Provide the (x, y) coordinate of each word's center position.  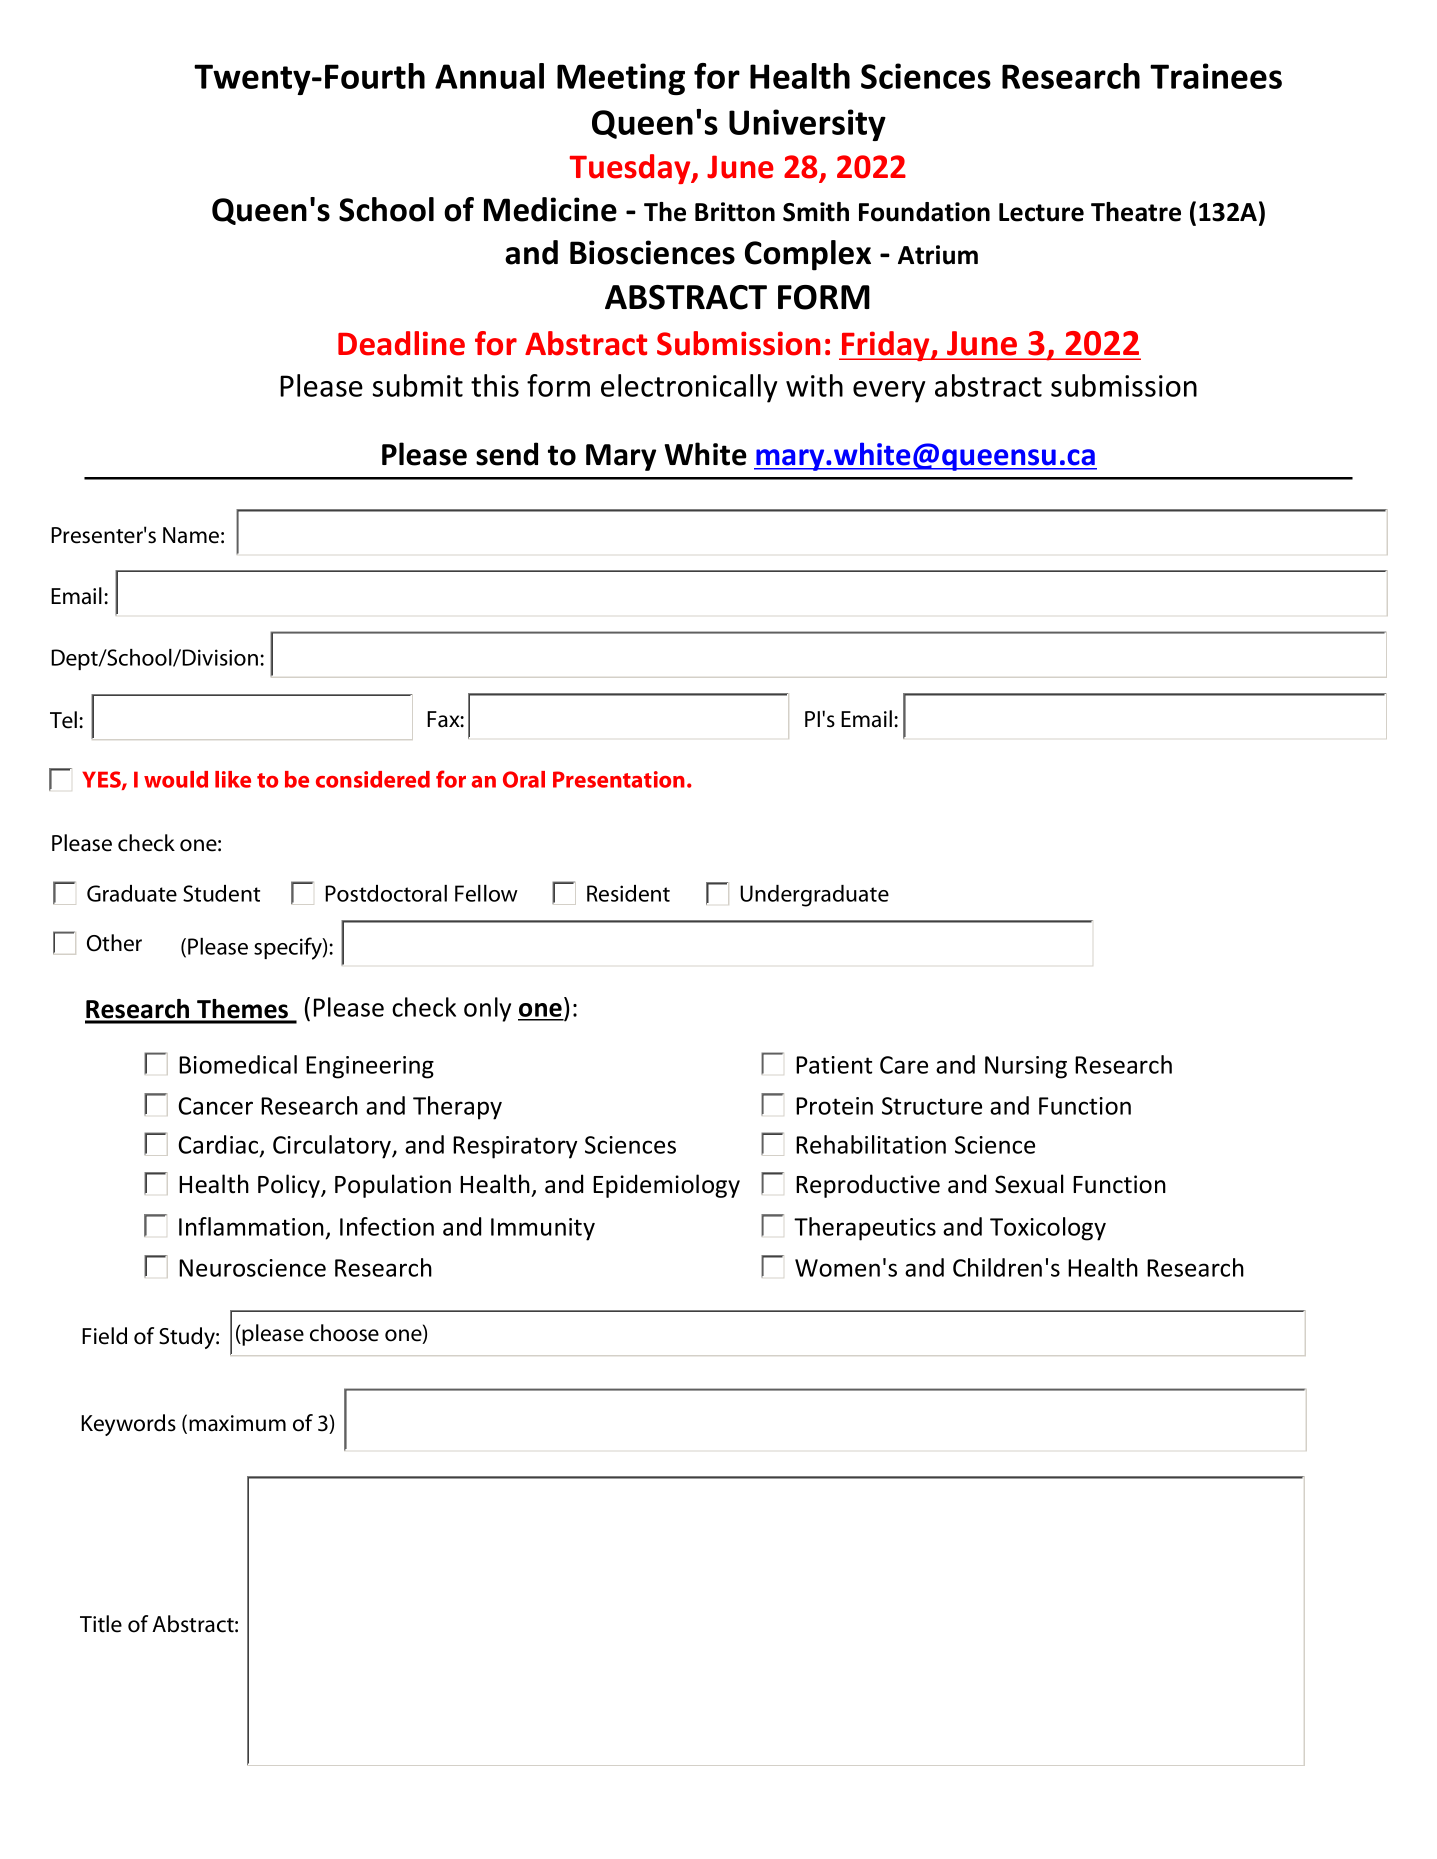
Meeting (621, 79)
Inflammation (251, 1226)
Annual (489, 76)
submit (418, 385)
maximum (237, 1423)
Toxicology (1048, 1229)
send (507, 454)
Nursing (1026, 1067)
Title (101, 1624)
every (889, 392)
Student (221, 893)
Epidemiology (666, 1186)
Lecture (1041, 212)
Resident (628, 893)
